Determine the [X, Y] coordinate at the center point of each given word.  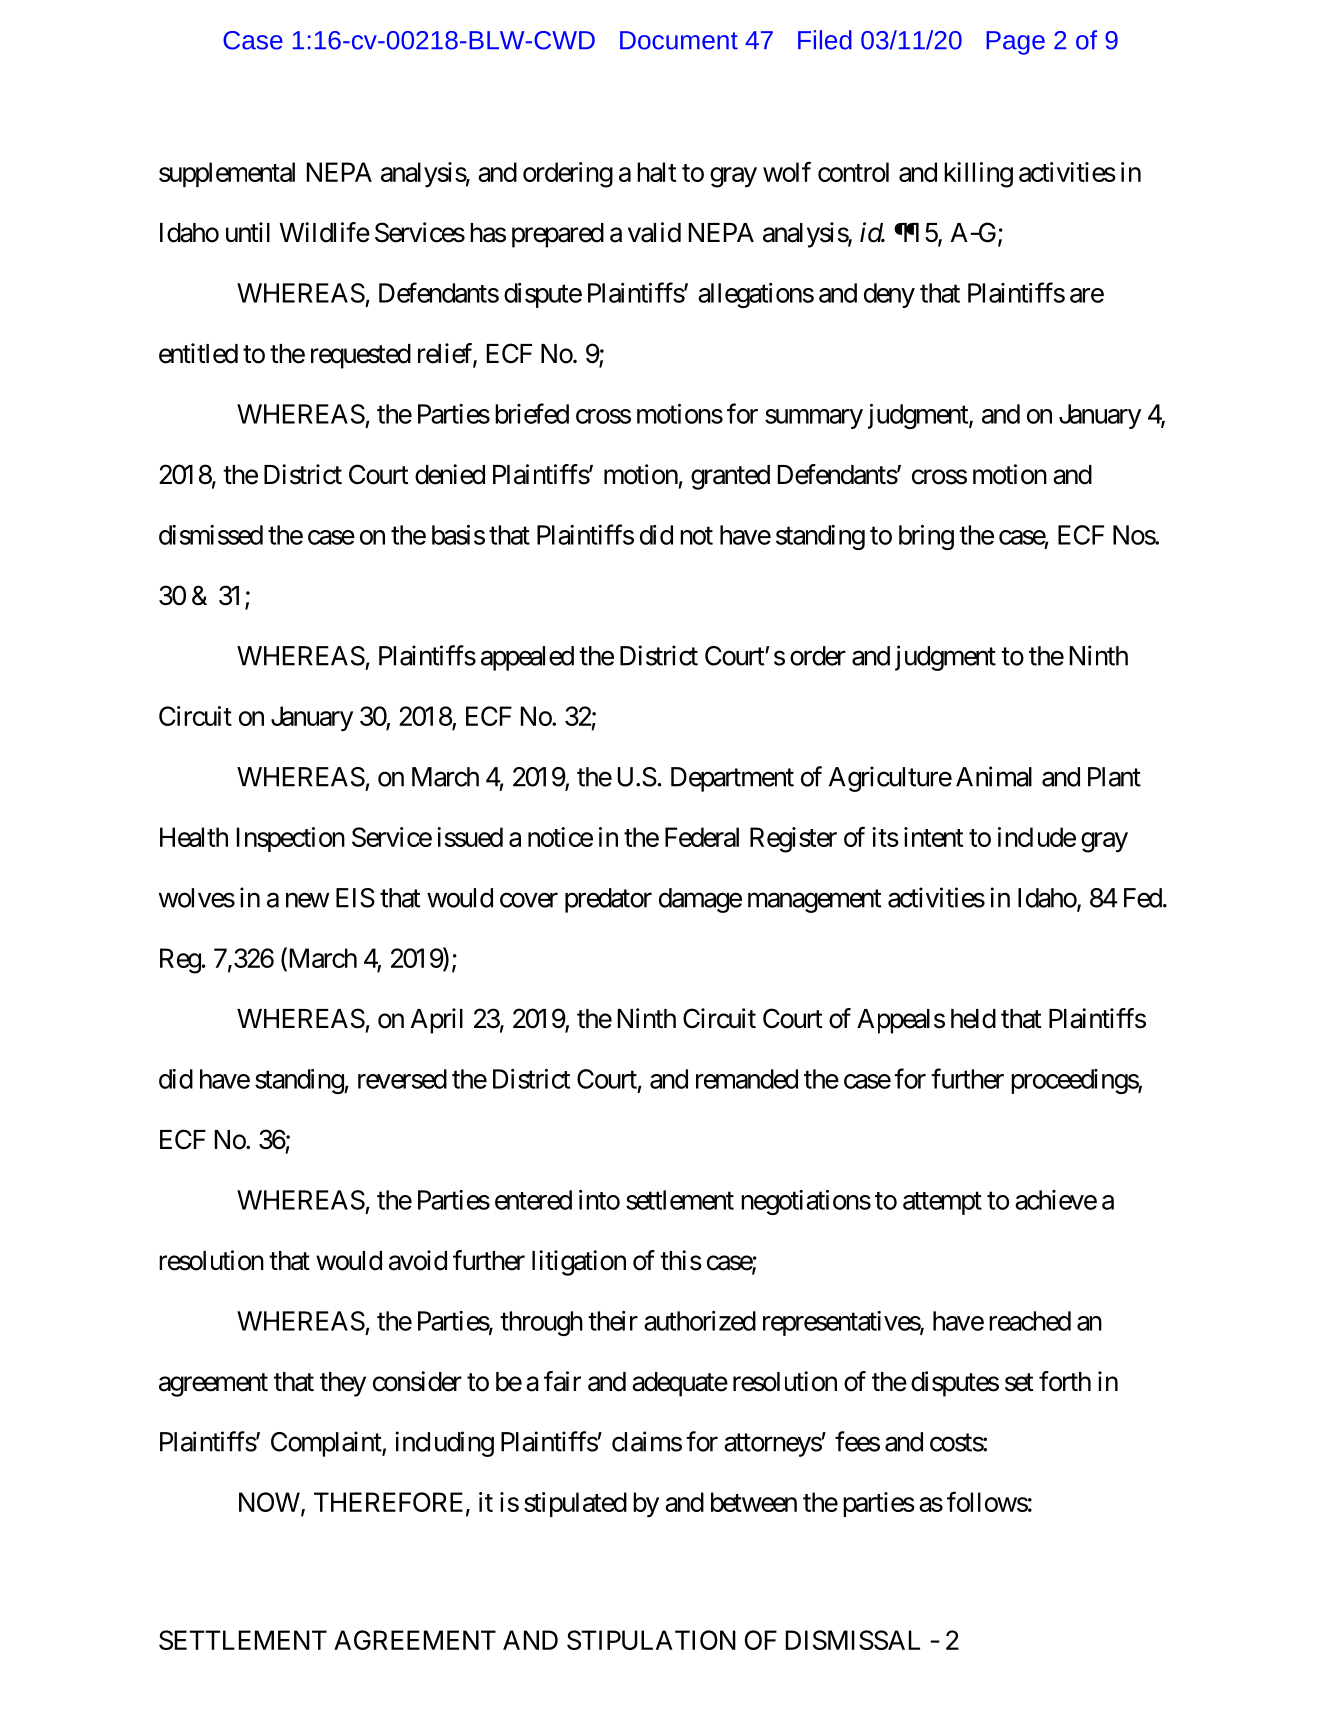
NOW [269, 1502]
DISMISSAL [853, 1640]
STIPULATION [651, 1640]
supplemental [227, 174]
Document [679, 40]
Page [1015, 43]
